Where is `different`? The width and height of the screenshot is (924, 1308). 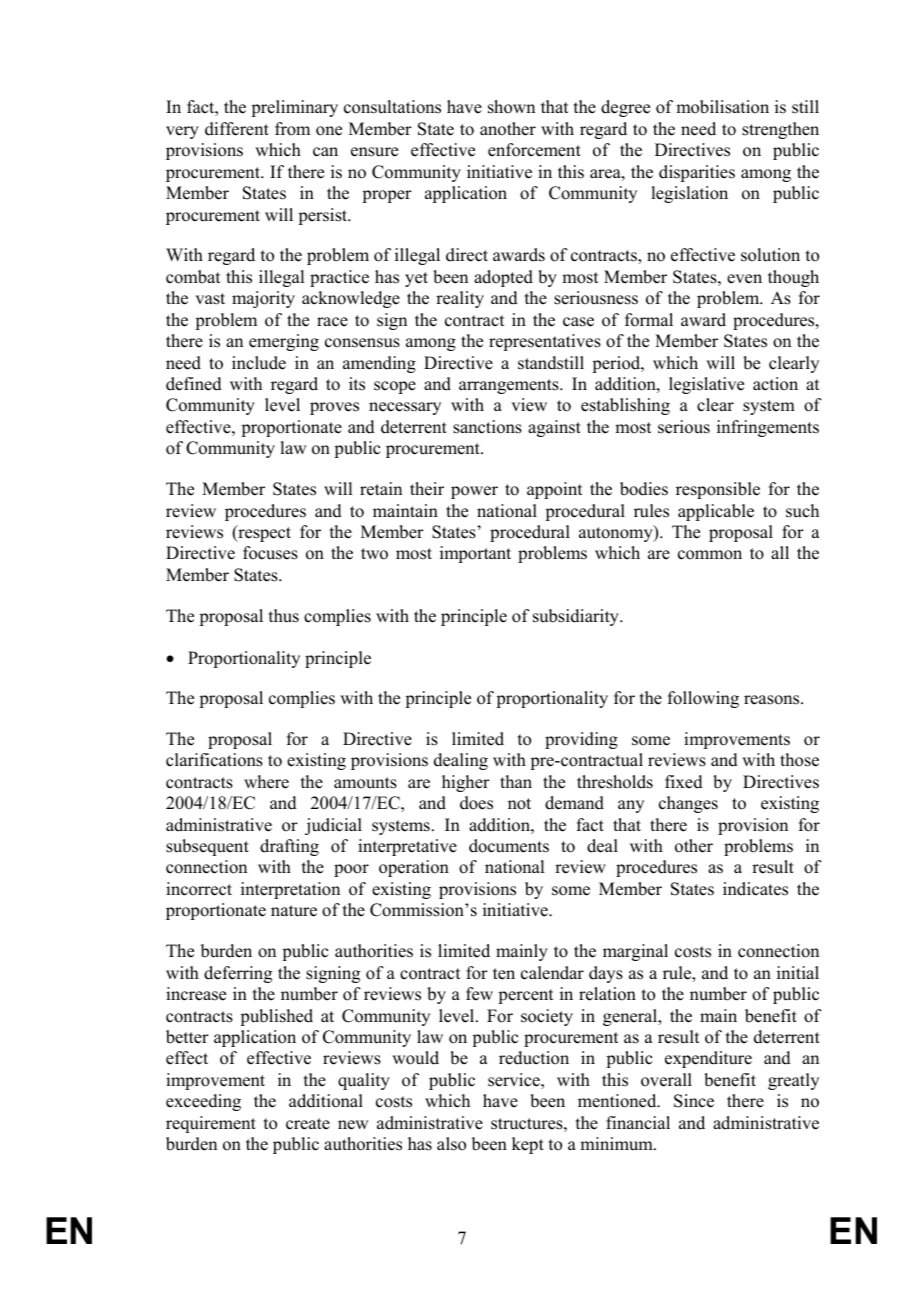 different is located at coordinates (237, 129).
